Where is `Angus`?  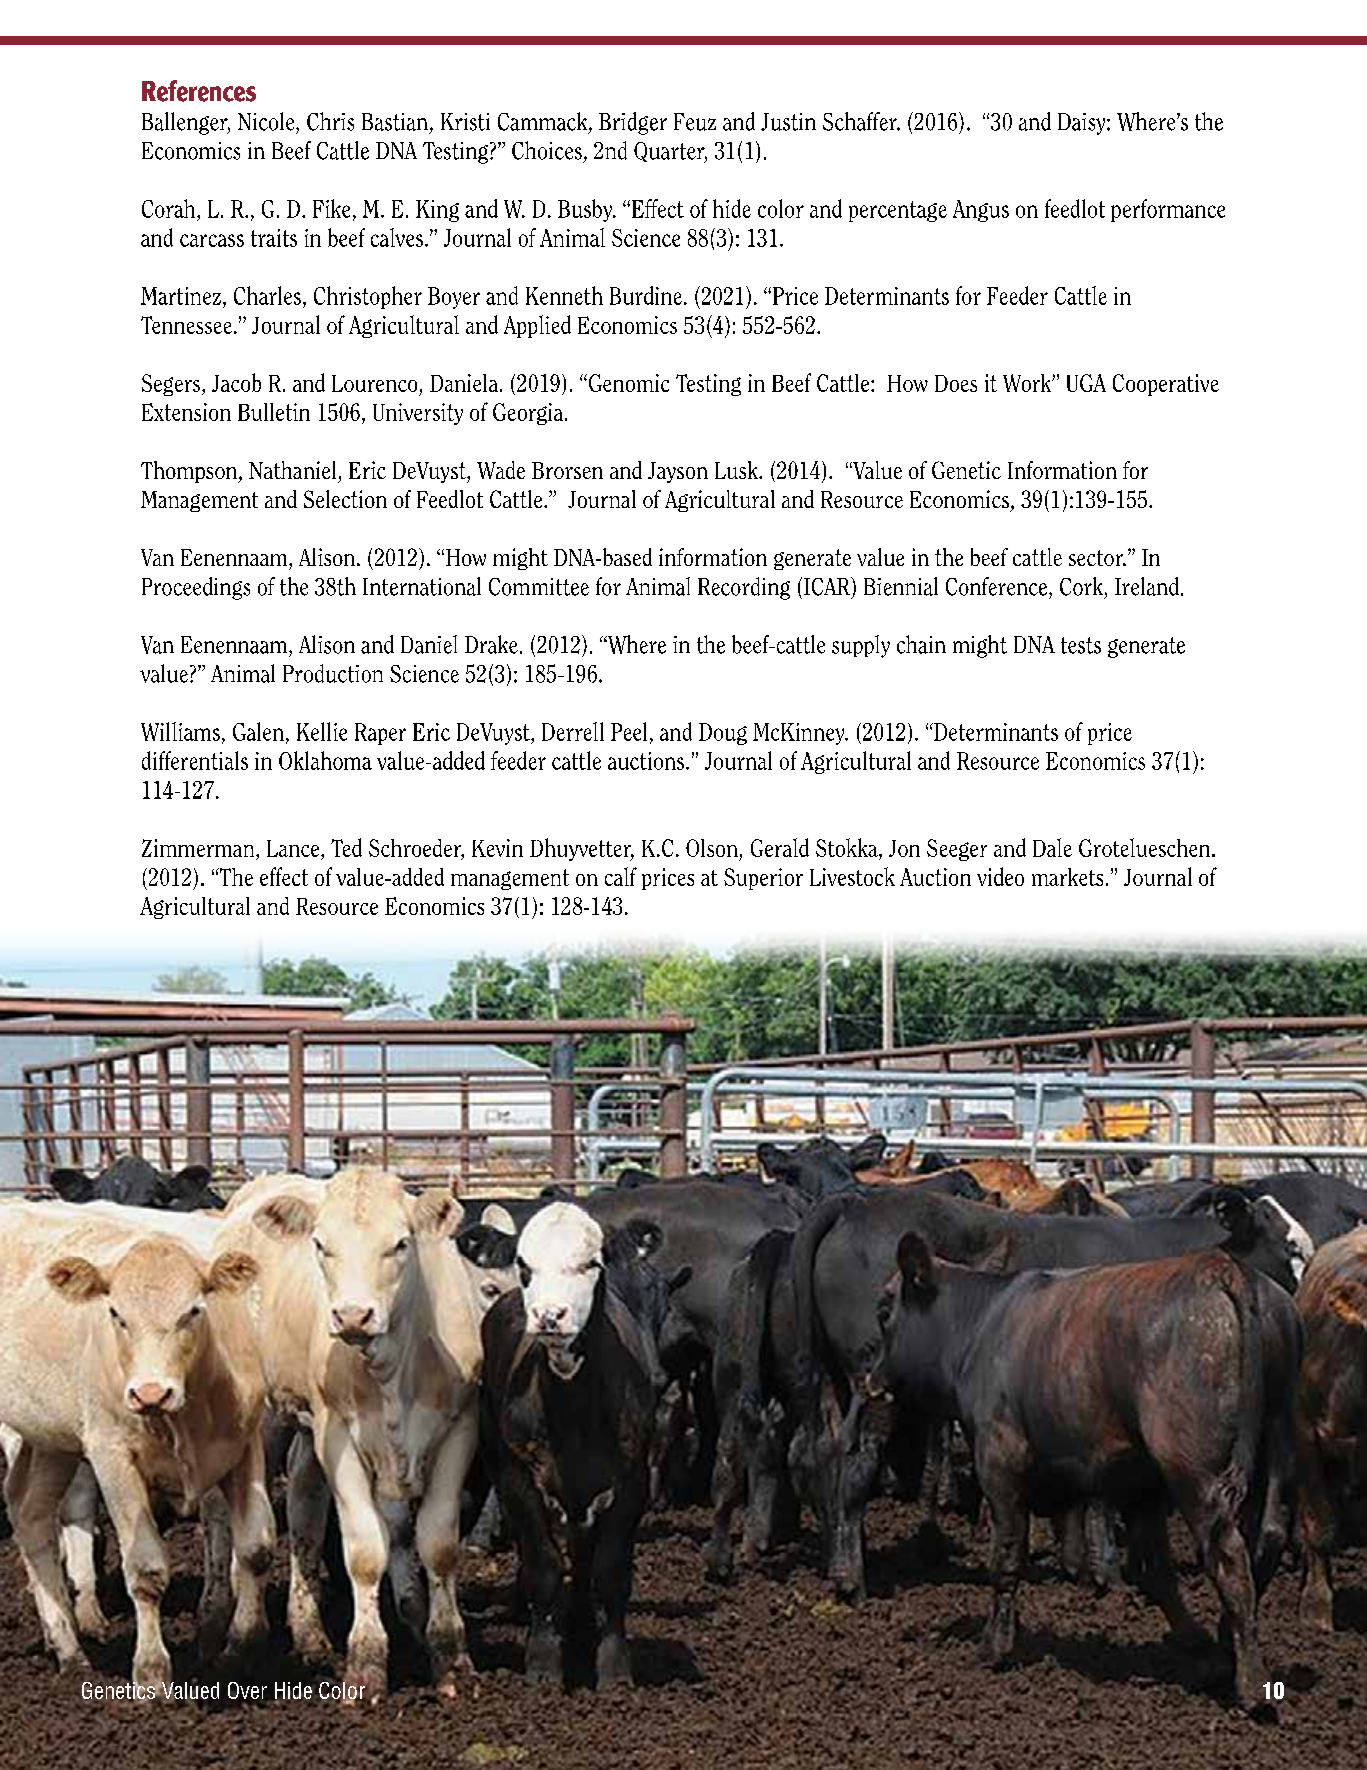 Angus is located at coordinates (981, 211).
